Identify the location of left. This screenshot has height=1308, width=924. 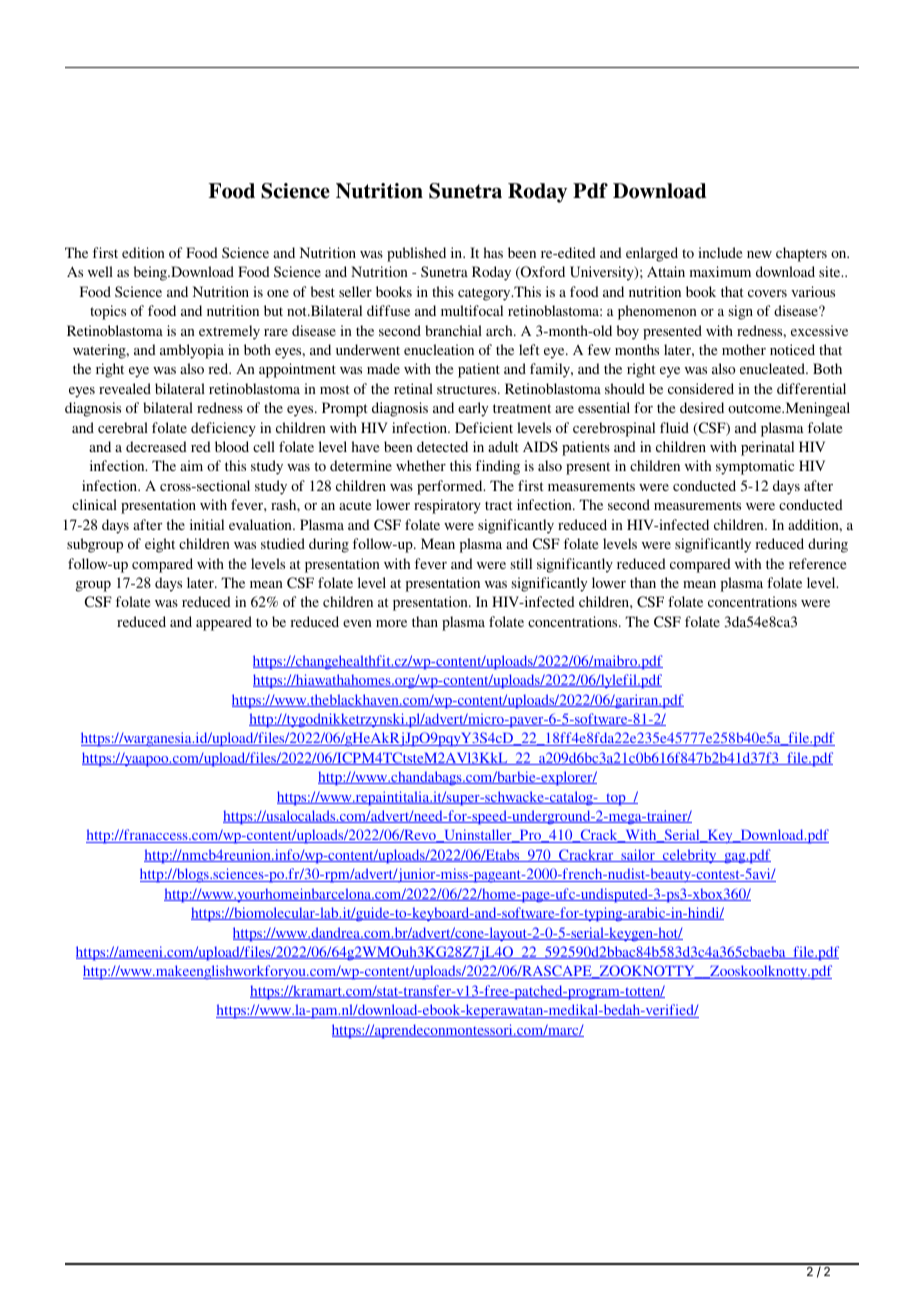
(529, 349).
